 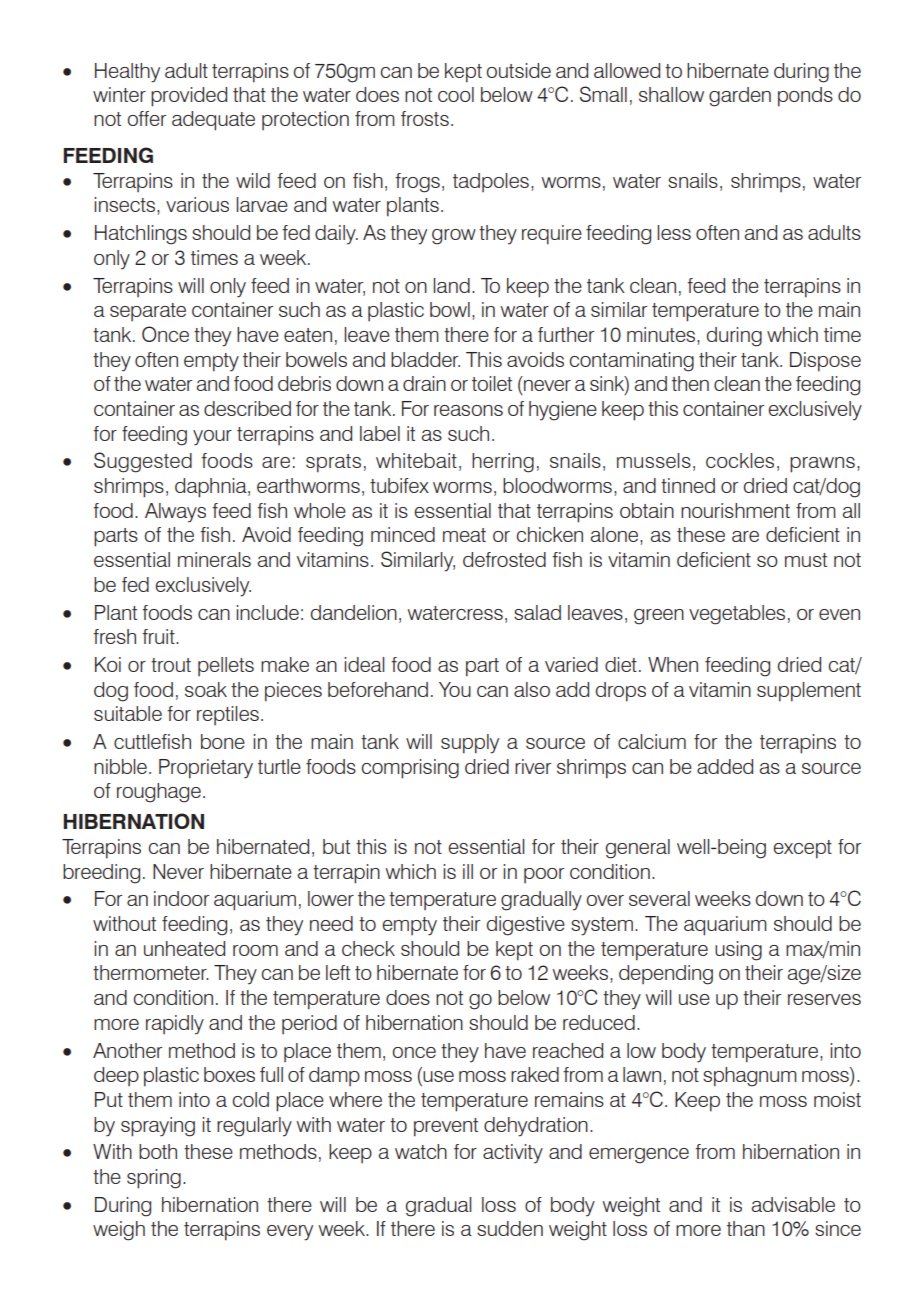 What do you see at coordinates (189, 97) in the screenshot?
I see `provided` at bounding box center [189, 97].
